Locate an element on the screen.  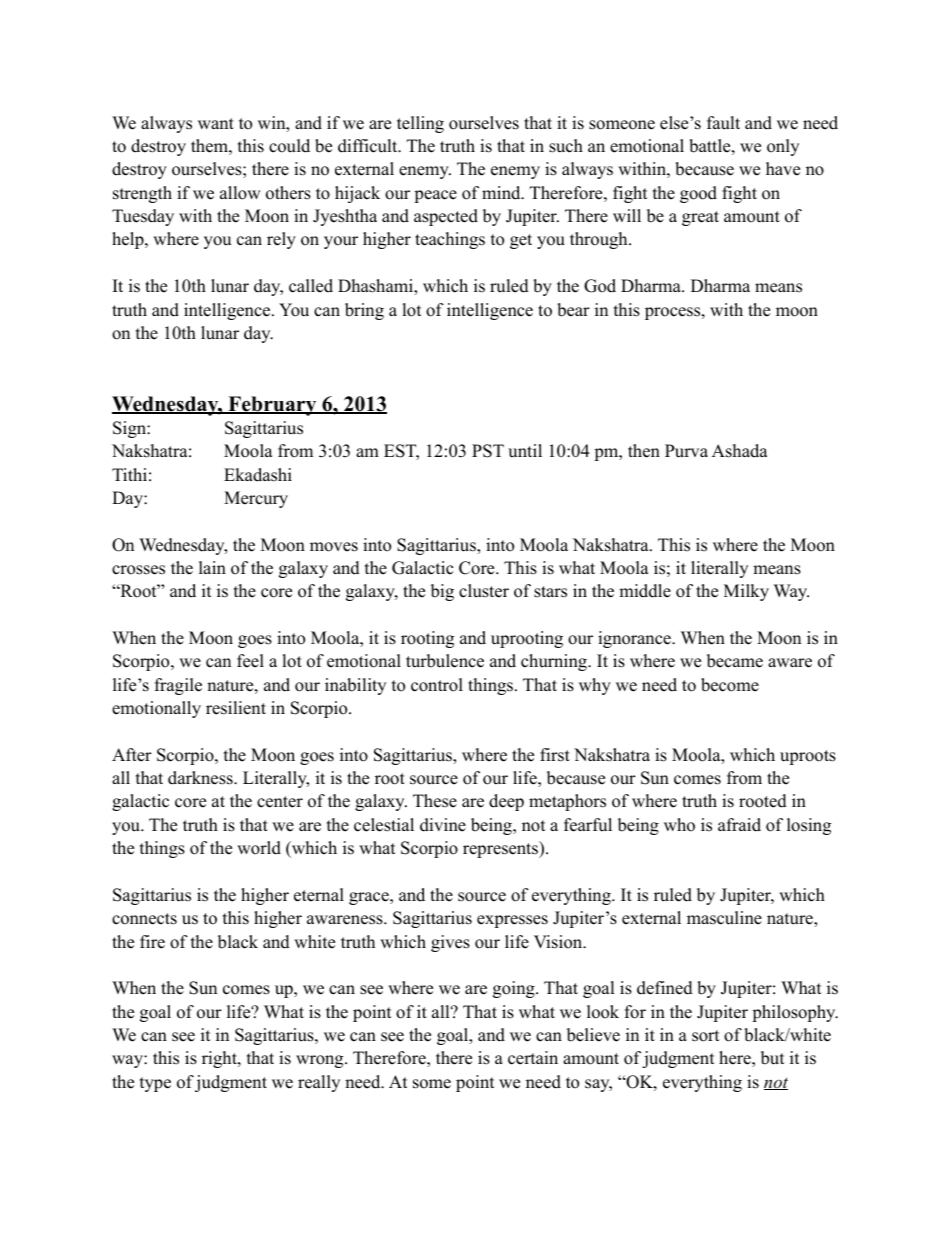
Milky is located at coordinates (746, 592).
